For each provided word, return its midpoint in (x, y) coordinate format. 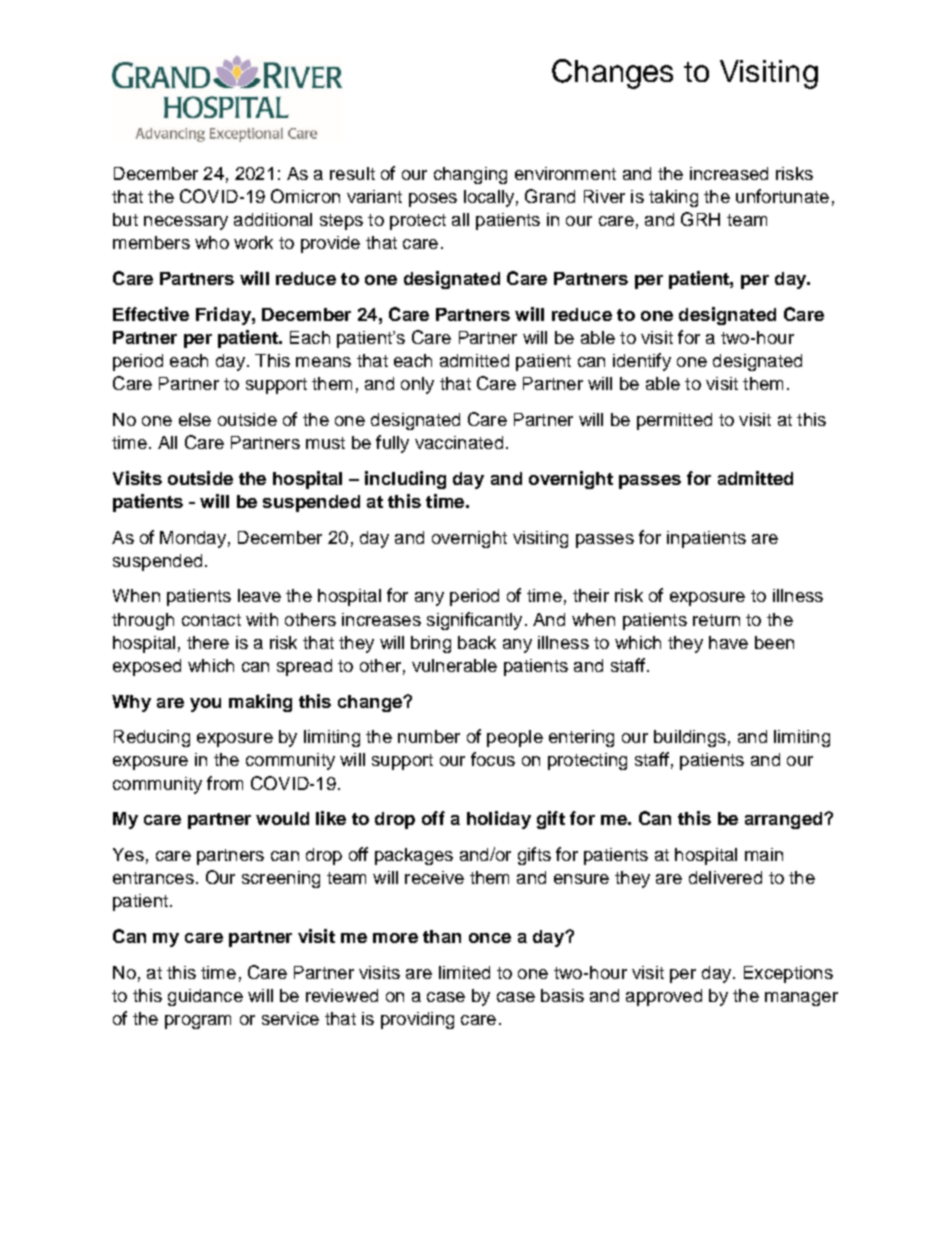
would (282, 818)
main (764, 854)
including (405, 480)
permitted (674, 421)
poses (433, 200)
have (728, 642)
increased (729, 173)
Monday (193, 539)
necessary (186, 223)
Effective (151, 314)
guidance (205, 997)
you (205, 705)
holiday (499, 820)
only (417, 385)
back (477, 642)
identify (642, 362)
